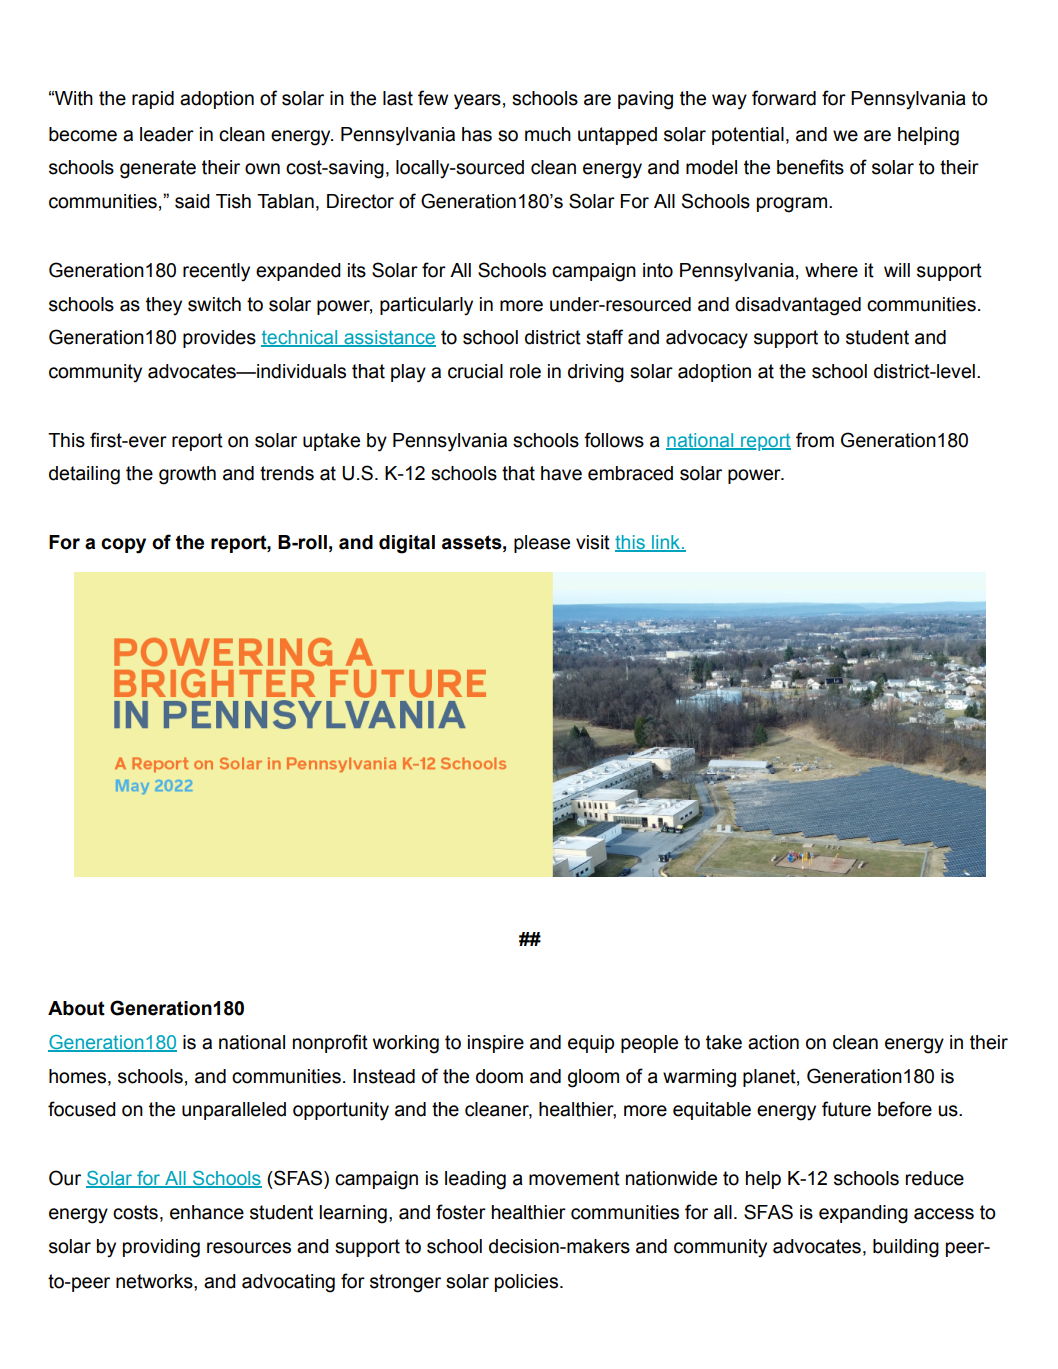 The image size is (1058, 1369). Describe the element at coordinates (863, 1214) in the screenshot. I see `expanding` at that location.
